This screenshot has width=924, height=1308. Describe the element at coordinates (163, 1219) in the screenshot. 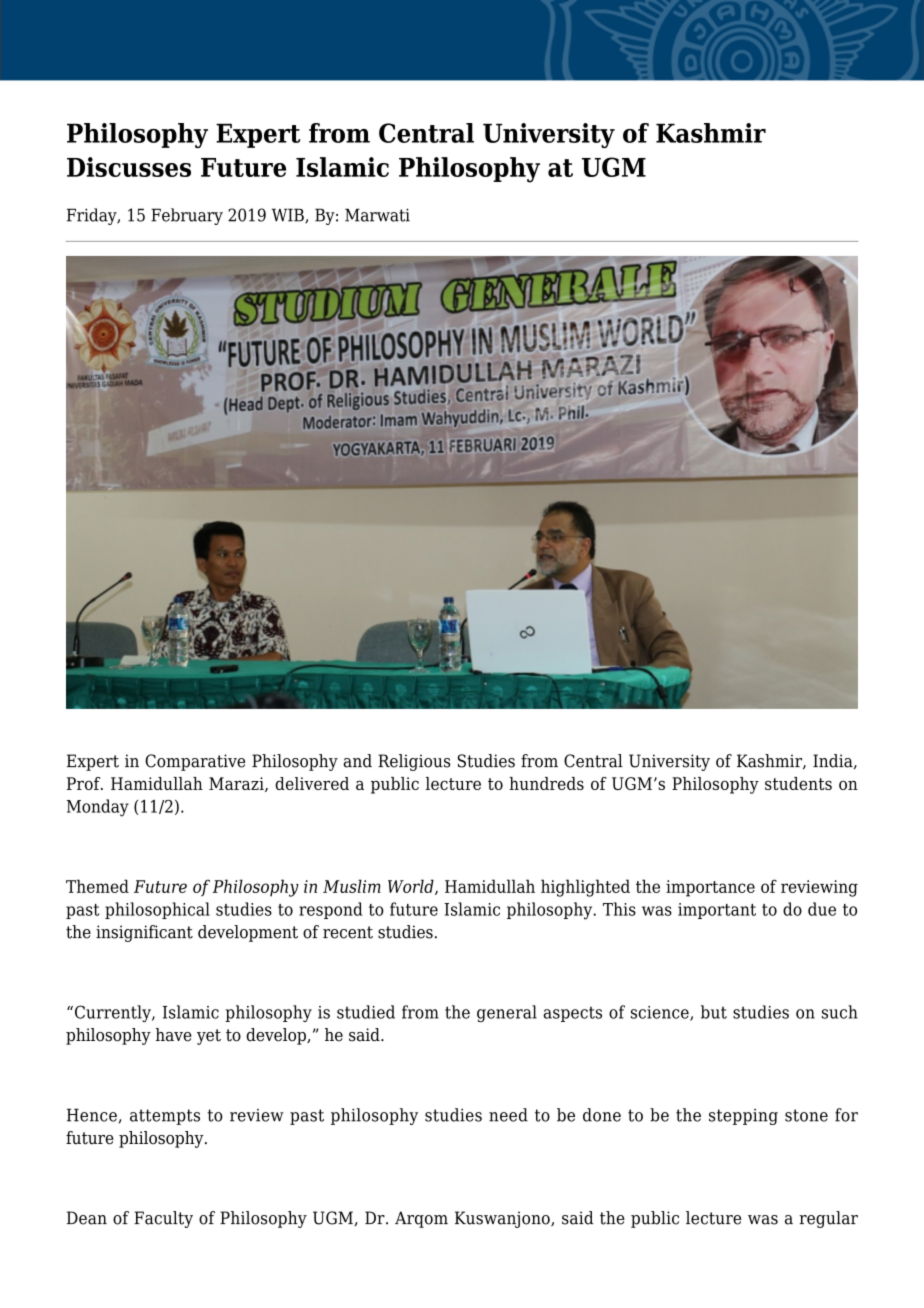

I see `Faculty` at that location.
